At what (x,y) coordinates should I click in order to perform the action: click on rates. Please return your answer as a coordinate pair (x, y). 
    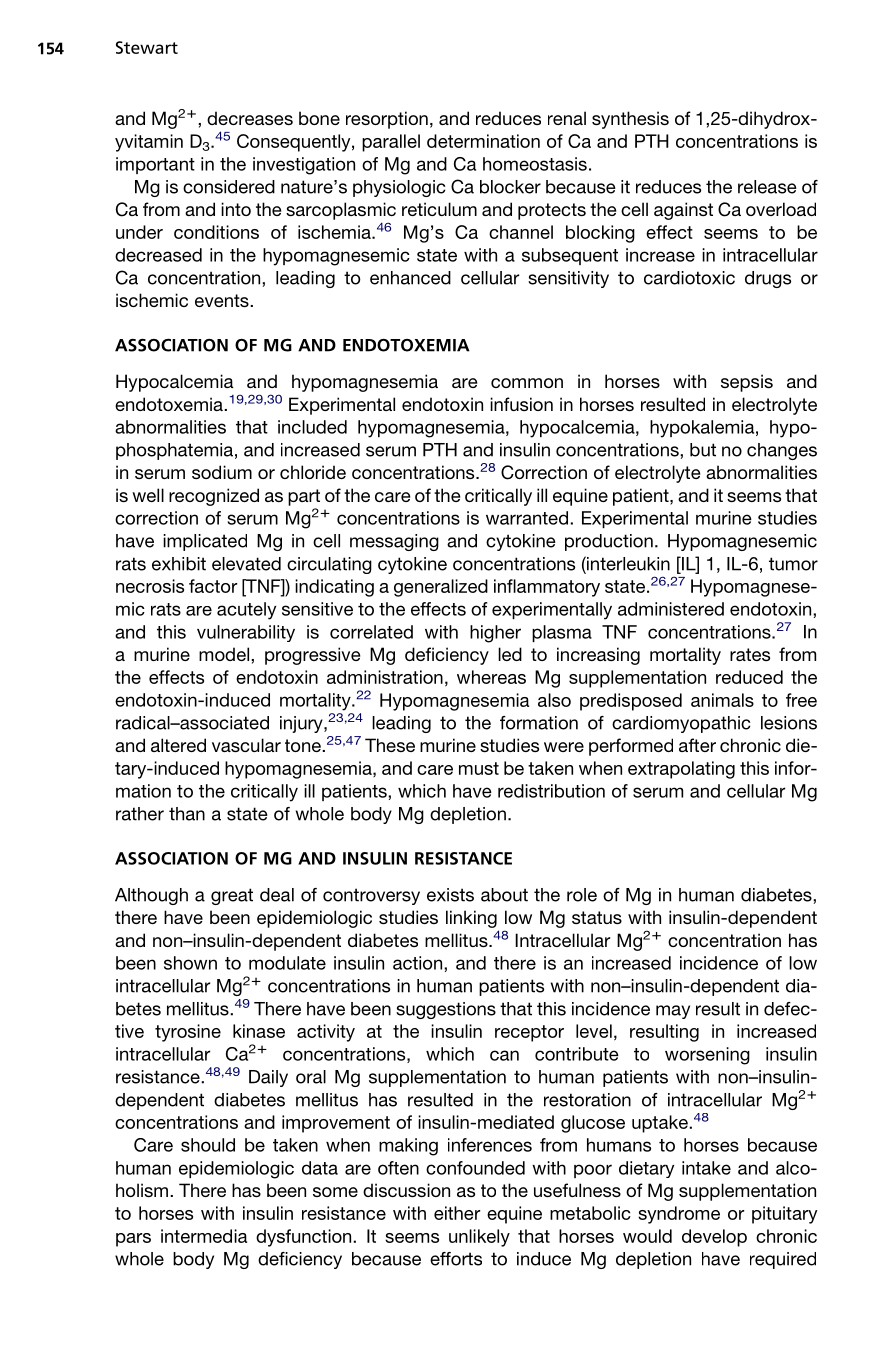
    Looking at the image, I should click on (750, 654).
